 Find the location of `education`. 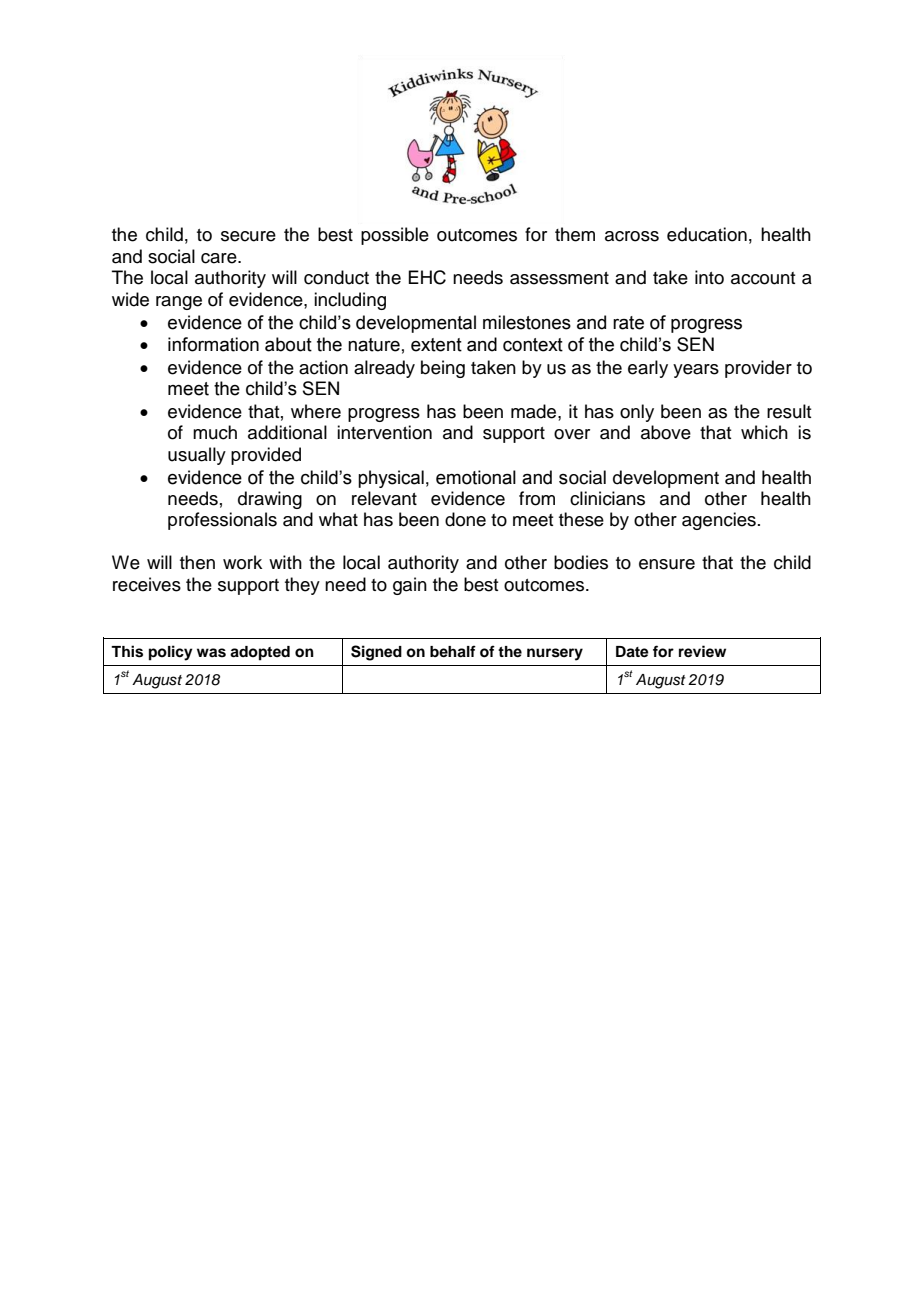

education is located at coordinates (707, 234).
